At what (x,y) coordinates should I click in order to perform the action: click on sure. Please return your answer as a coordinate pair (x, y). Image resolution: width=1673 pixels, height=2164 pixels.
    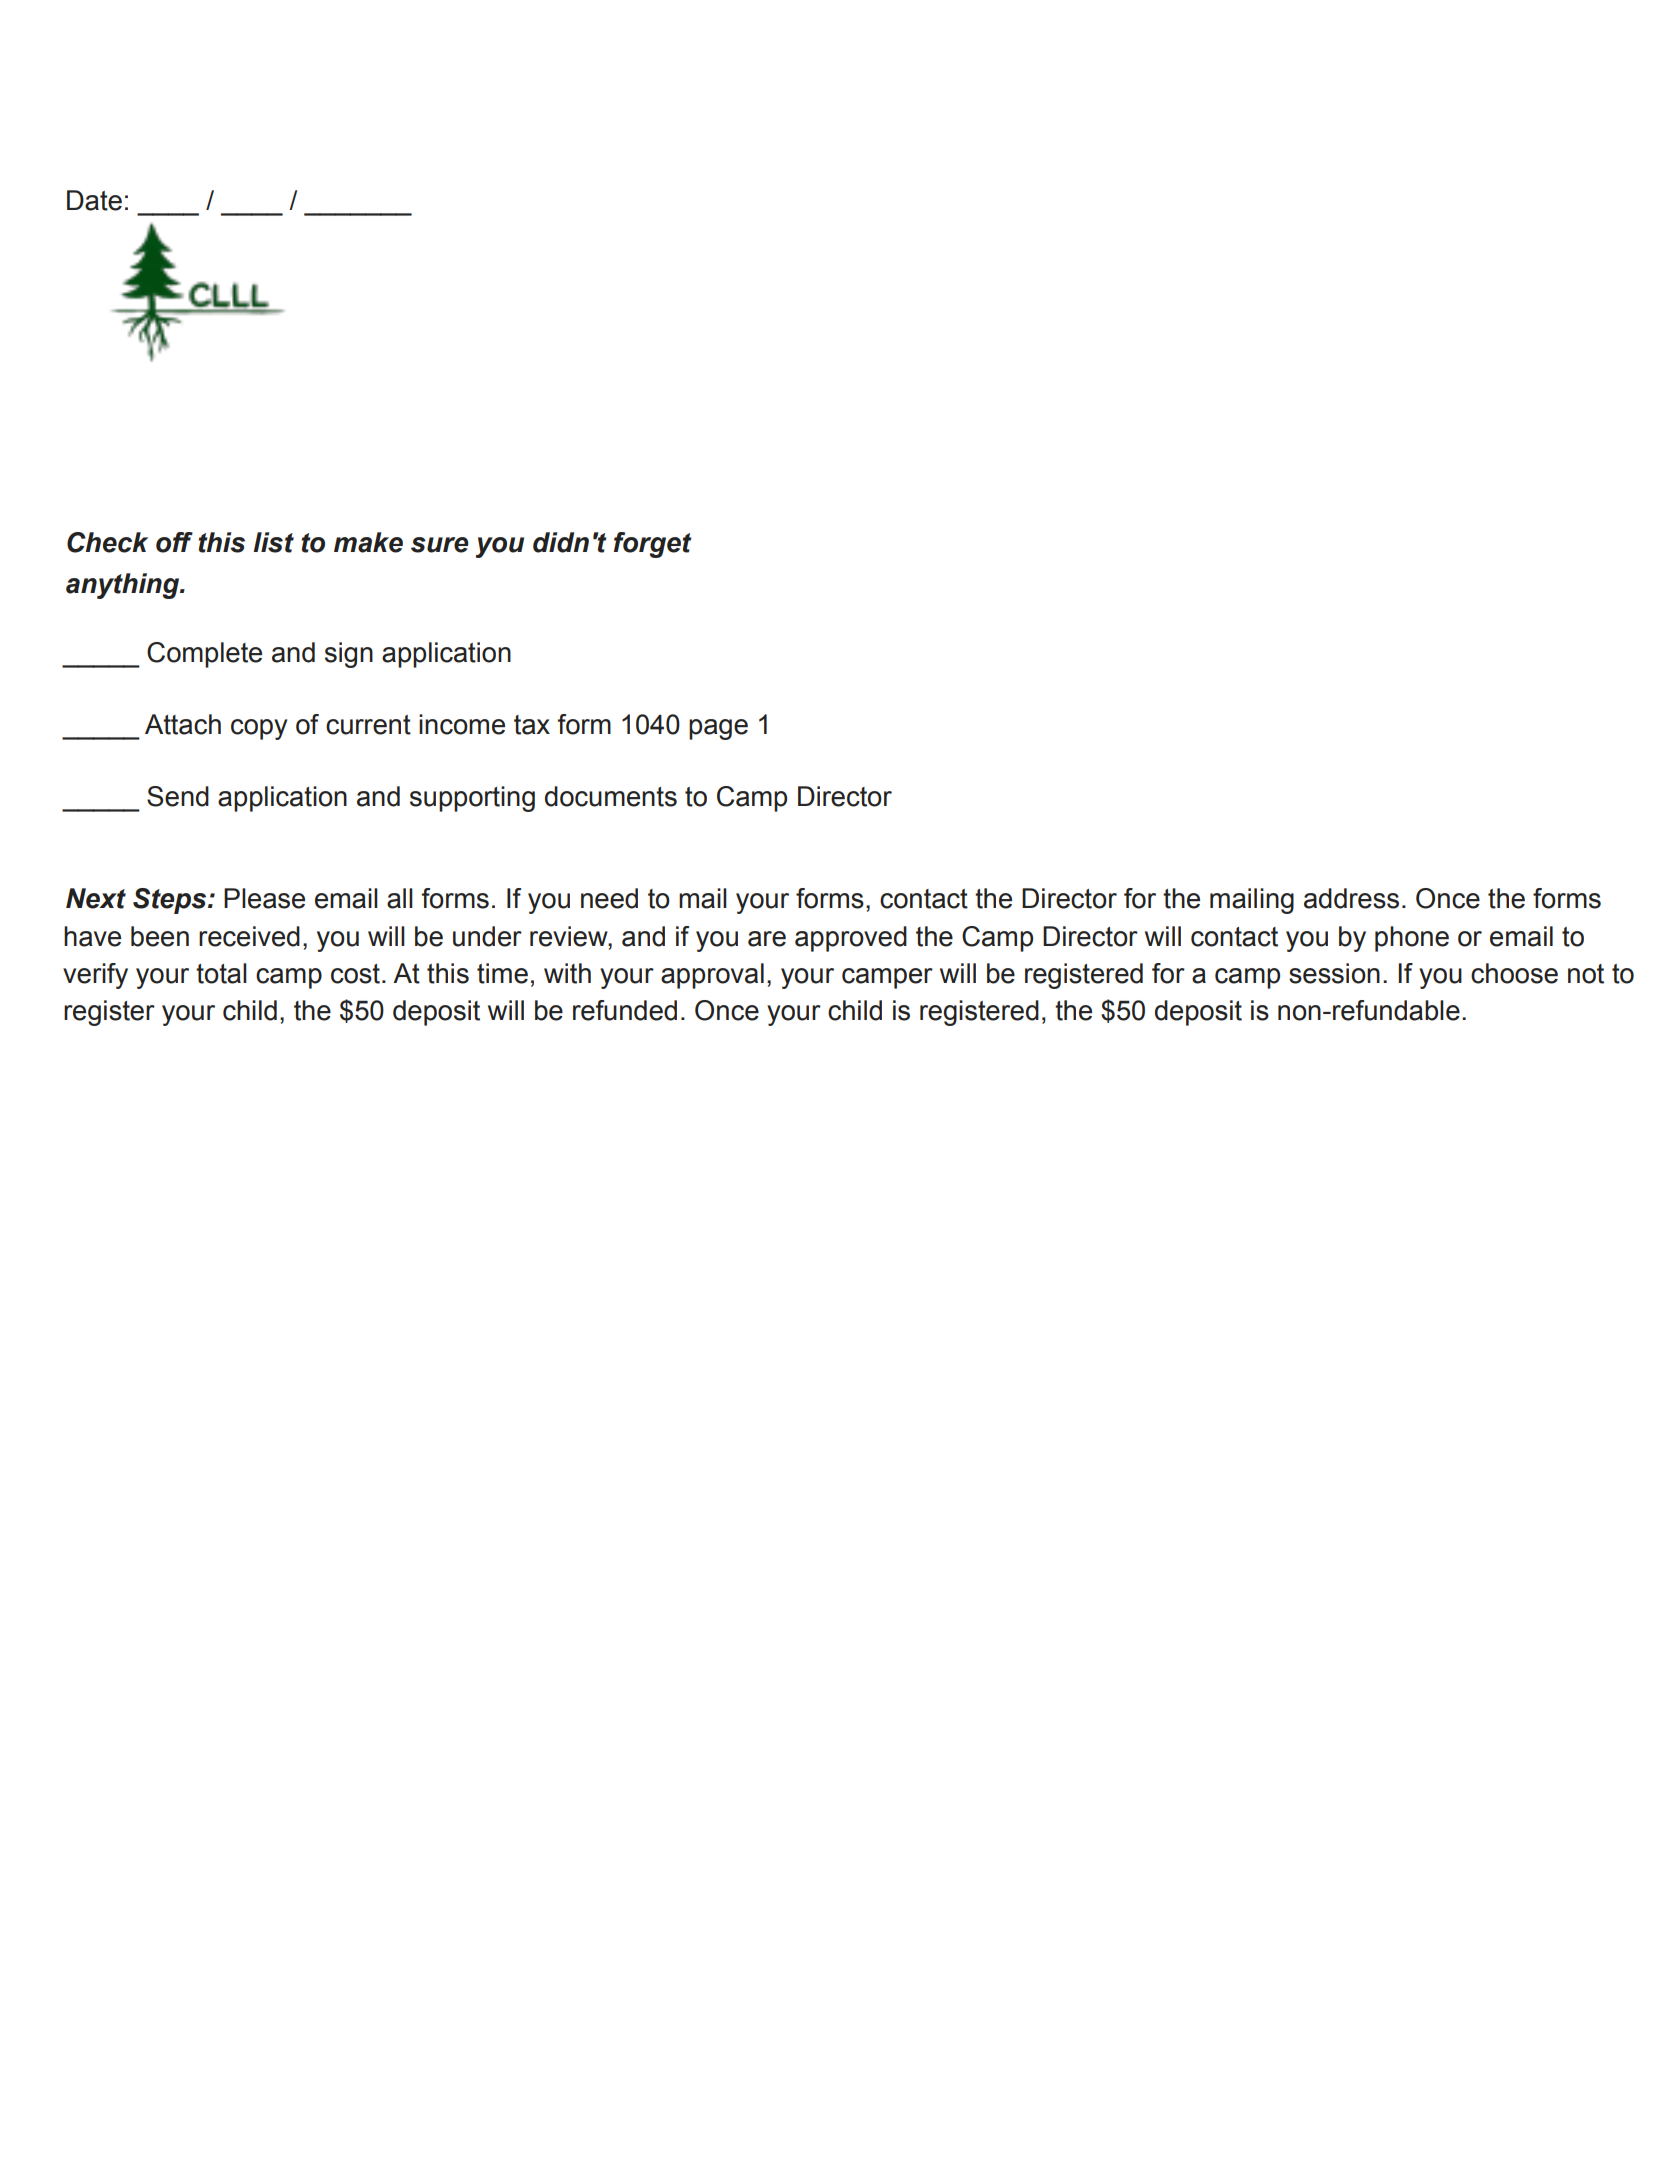
    Looking at the image, I should click on (440, 545).
